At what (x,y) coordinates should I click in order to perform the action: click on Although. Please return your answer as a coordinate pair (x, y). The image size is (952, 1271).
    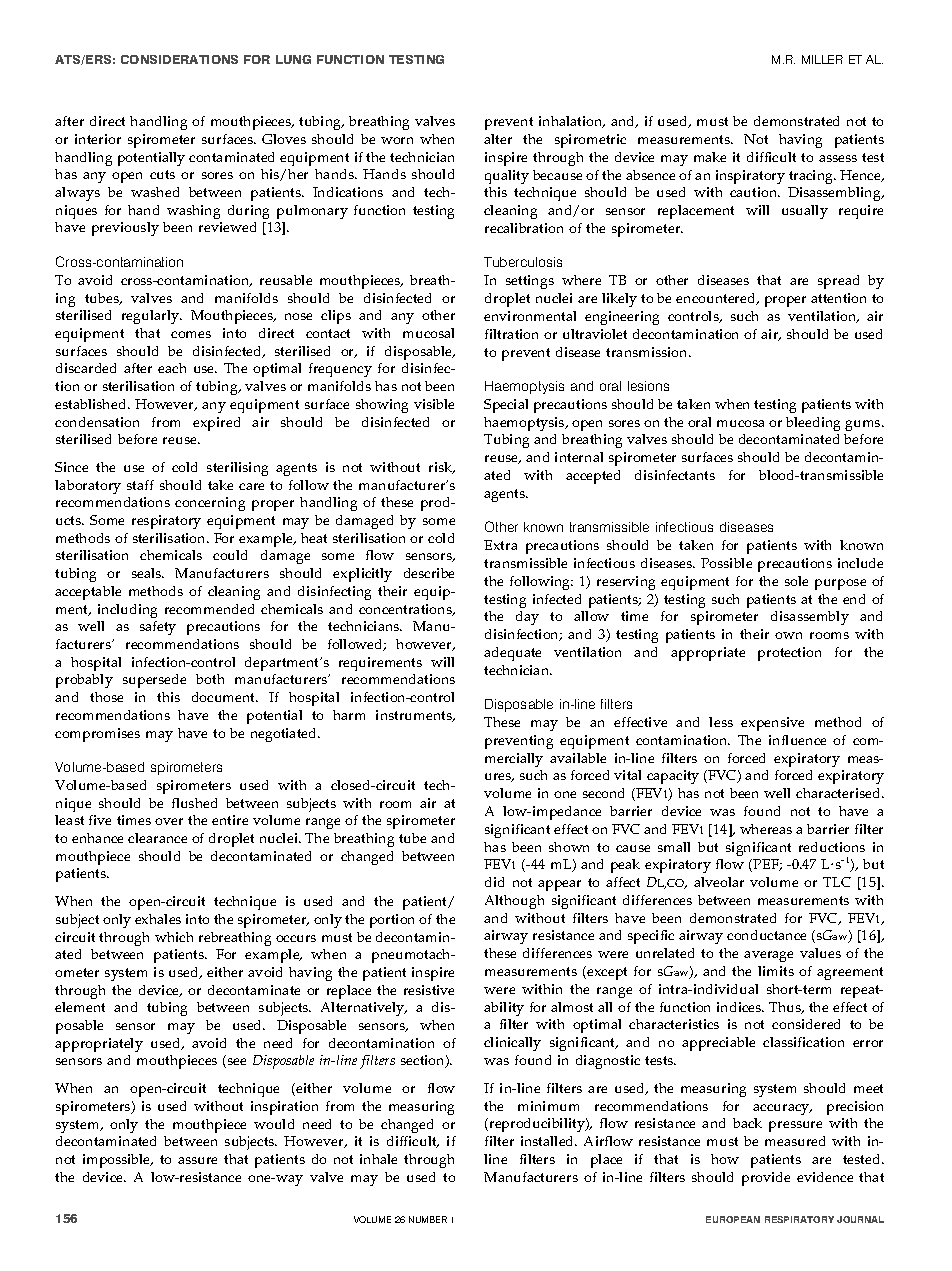
    Looking at the image, I should click on (514, 902).
